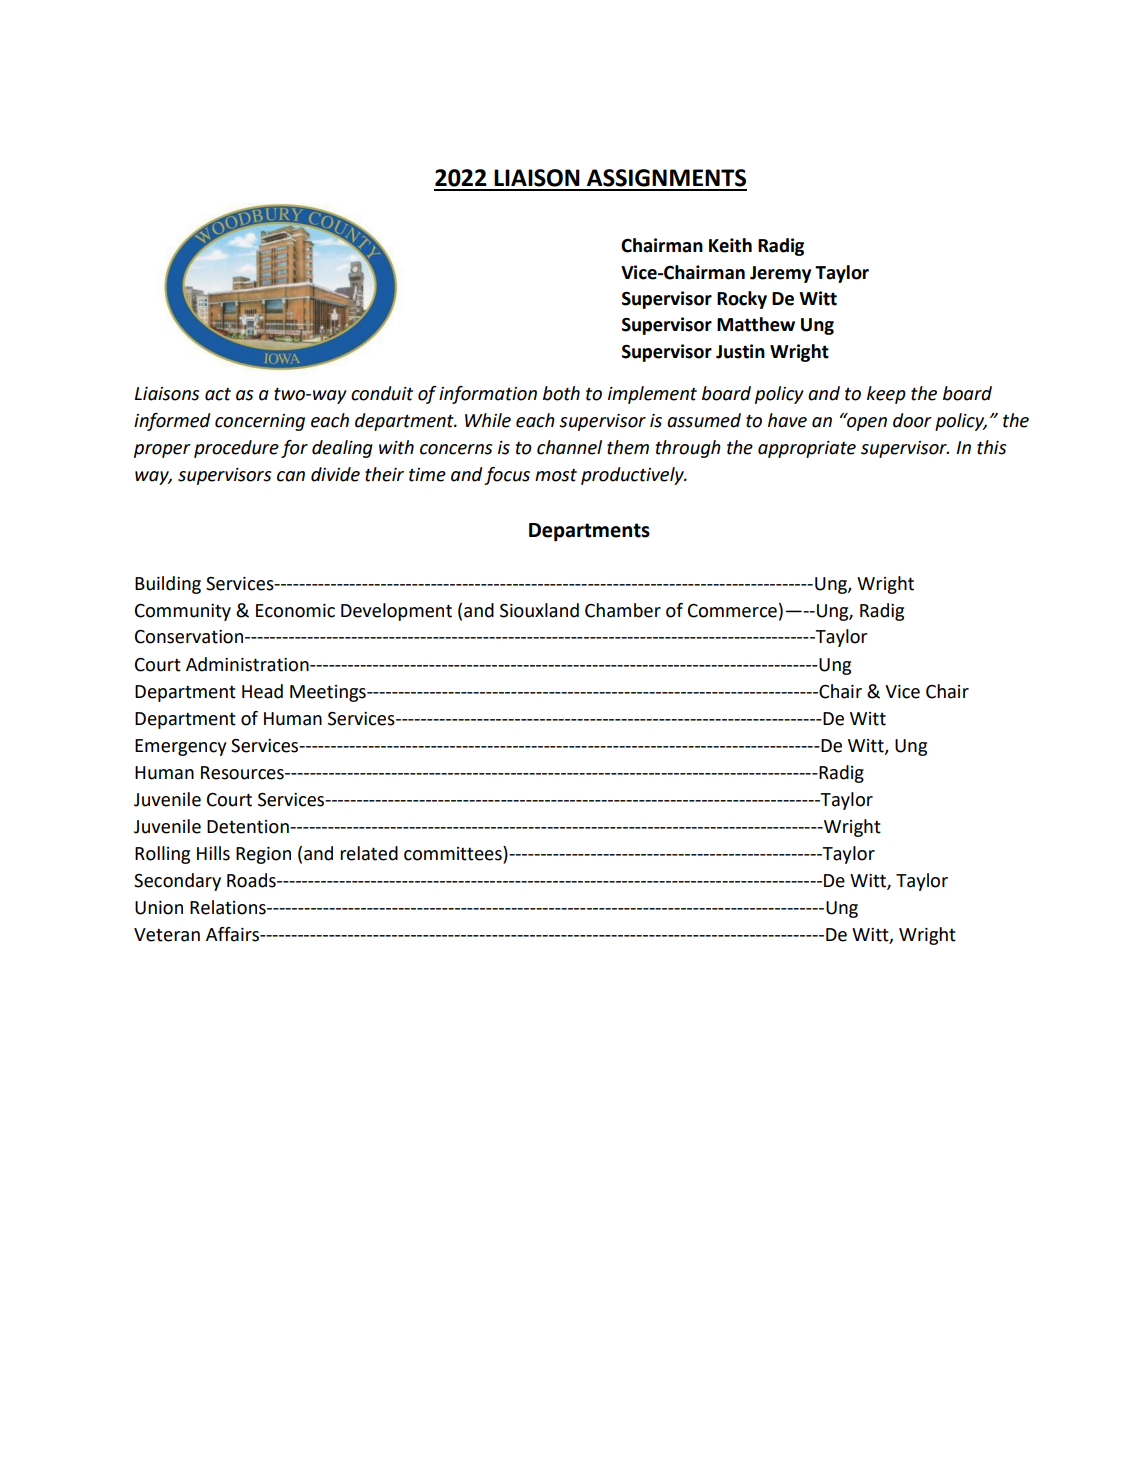 The width and height of the screenshot is (1141, 1477). Describe the element at coordinates (291, 476) in the screenshot. I see `can` at that location.
